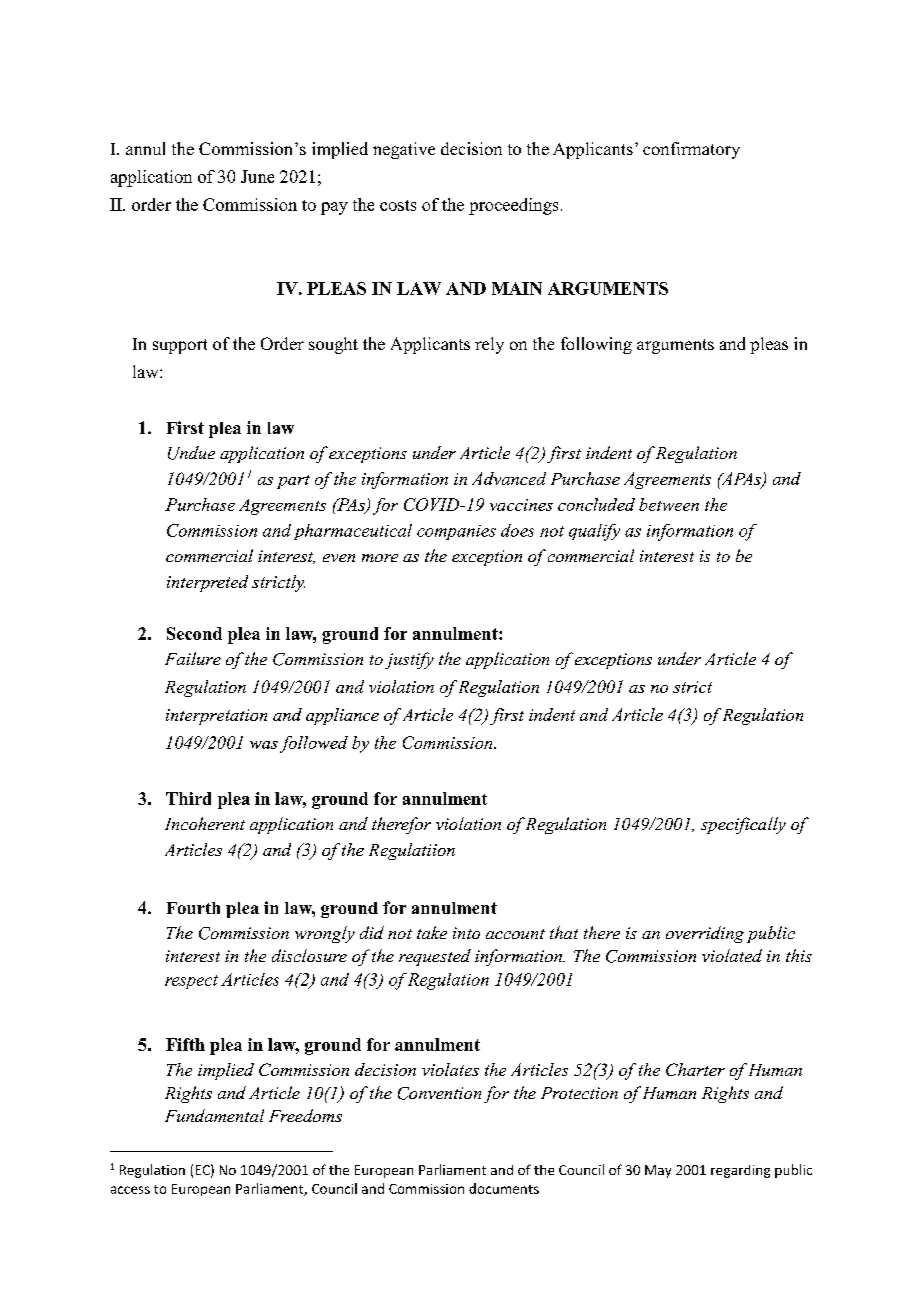  I want to click on proceedings, so click(513, 206).
